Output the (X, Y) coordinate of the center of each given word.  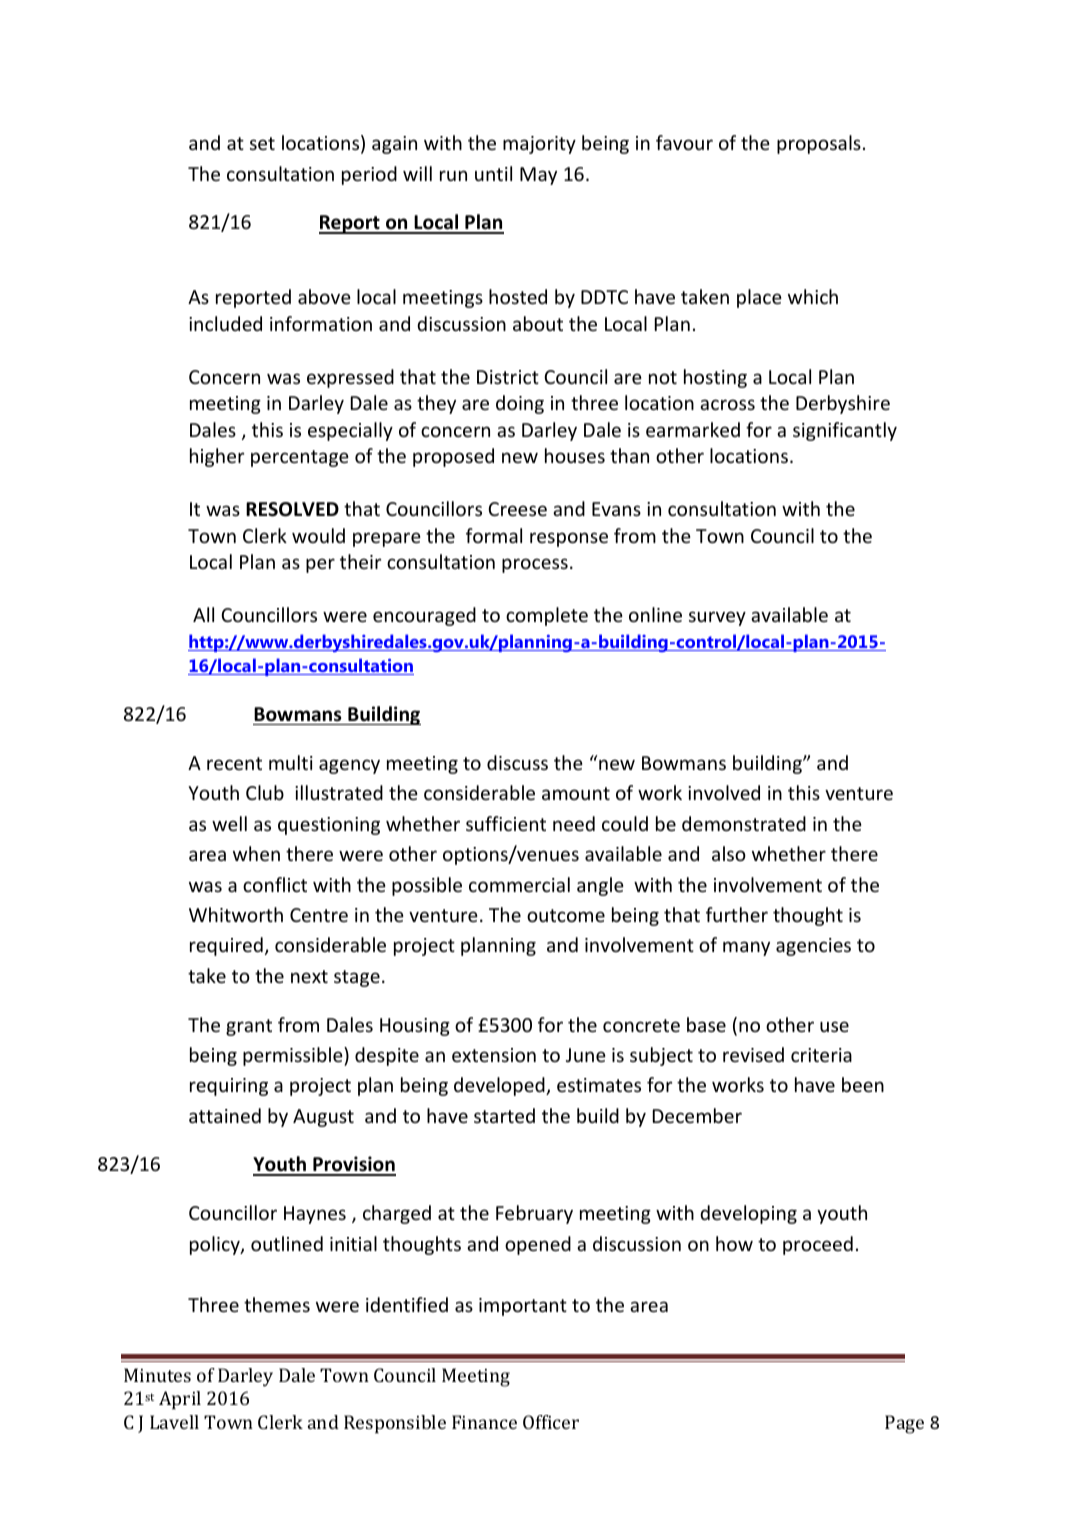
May (538, 176)
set (262, 143)
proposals (819, 144)
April (180, 1400)
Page (904, 1424)
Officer (551, 1422)
